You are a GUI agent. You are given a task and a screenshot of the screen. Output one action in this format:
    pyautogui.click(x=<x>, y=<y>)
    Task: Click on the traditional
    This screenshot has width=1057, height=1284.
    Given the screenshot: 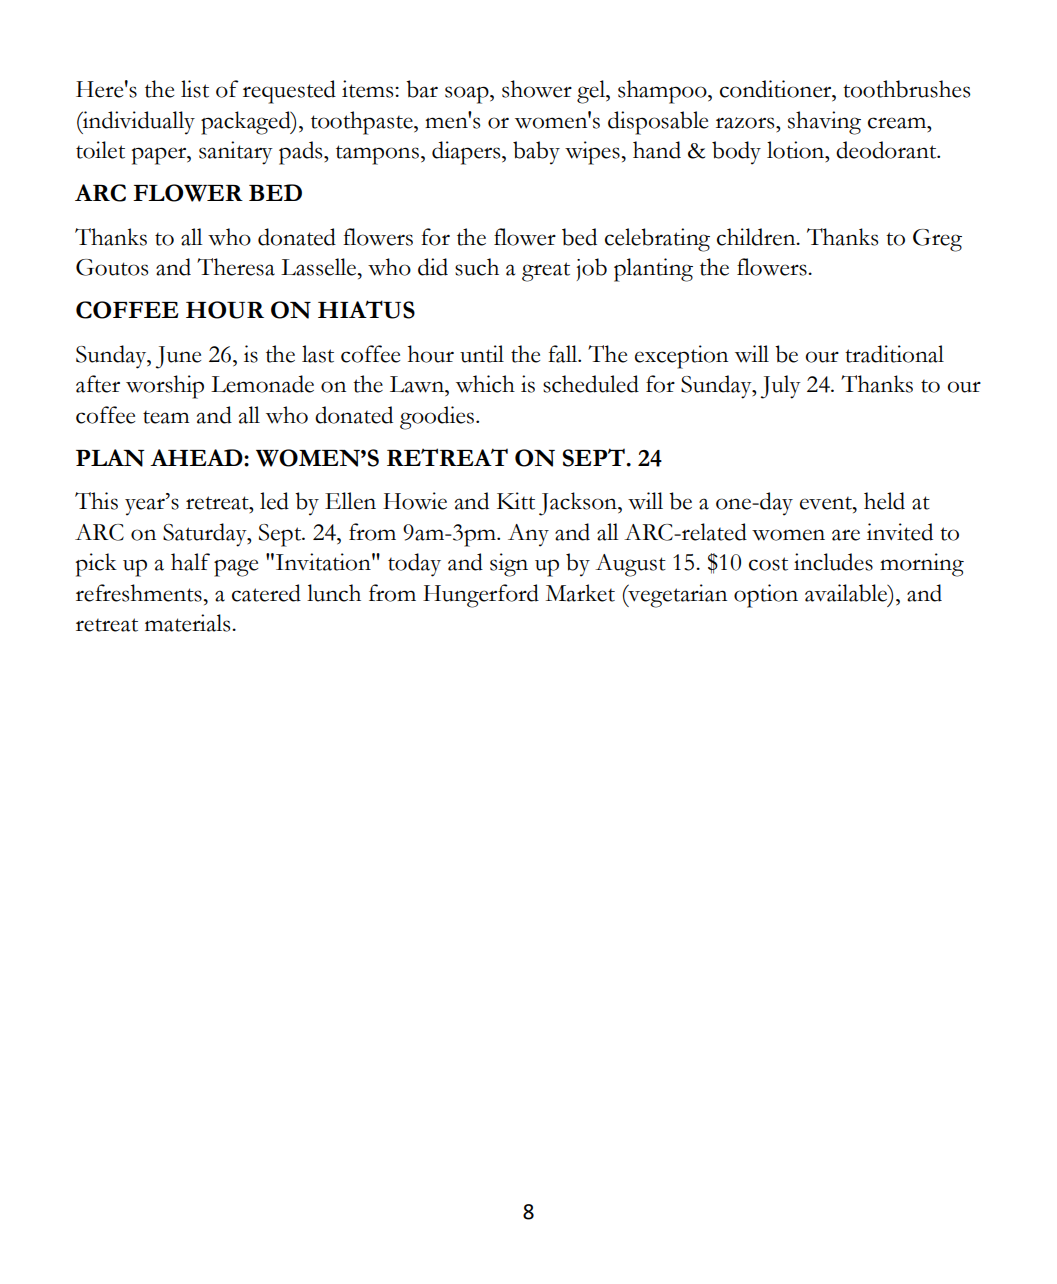 What is the action you would take?
    pyautogui.click(x=894, y=354)
